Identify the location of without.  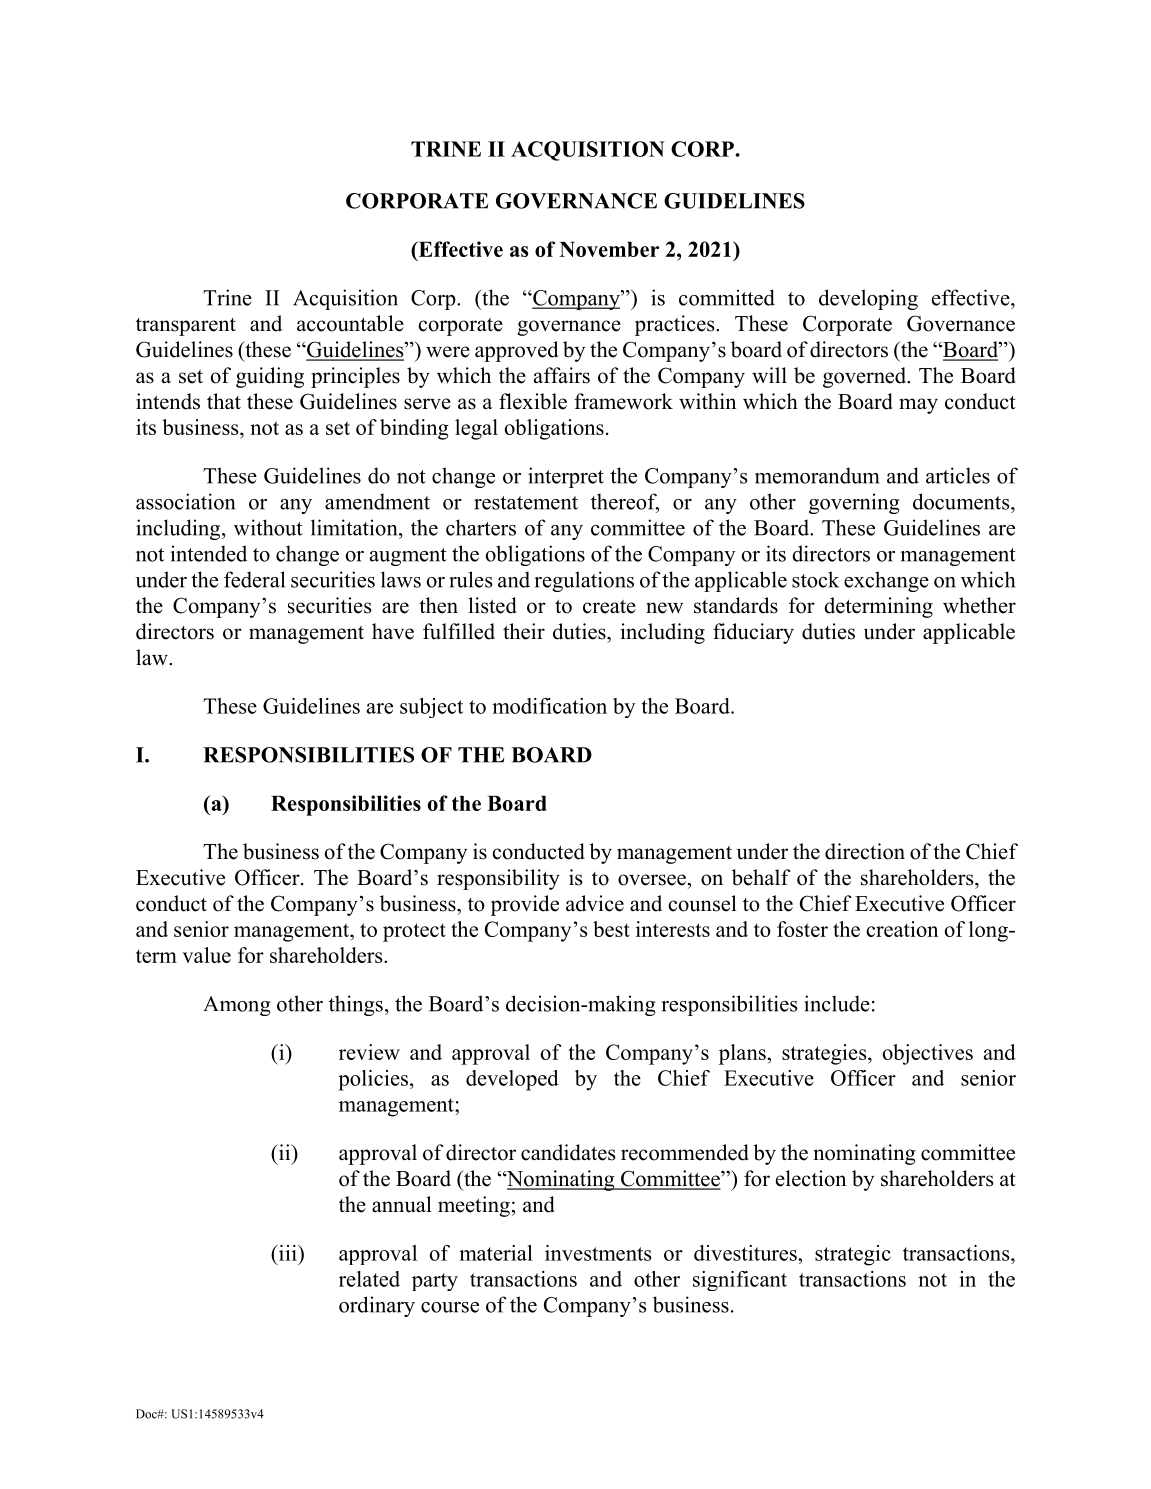
(268, 527).
